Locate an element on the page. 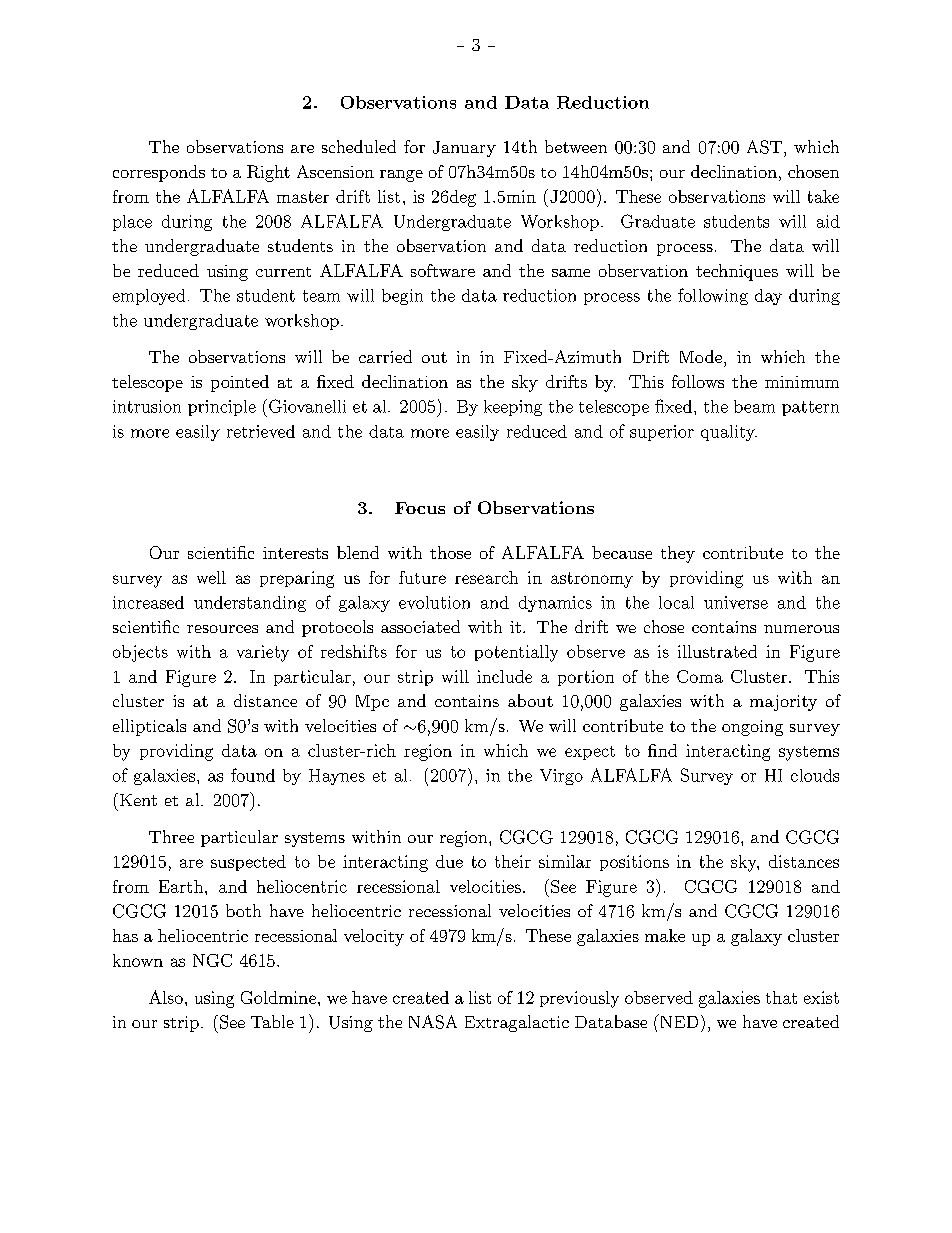 The width and height of the document is (952, 1233). Also is located at coordinates (166, 997).
